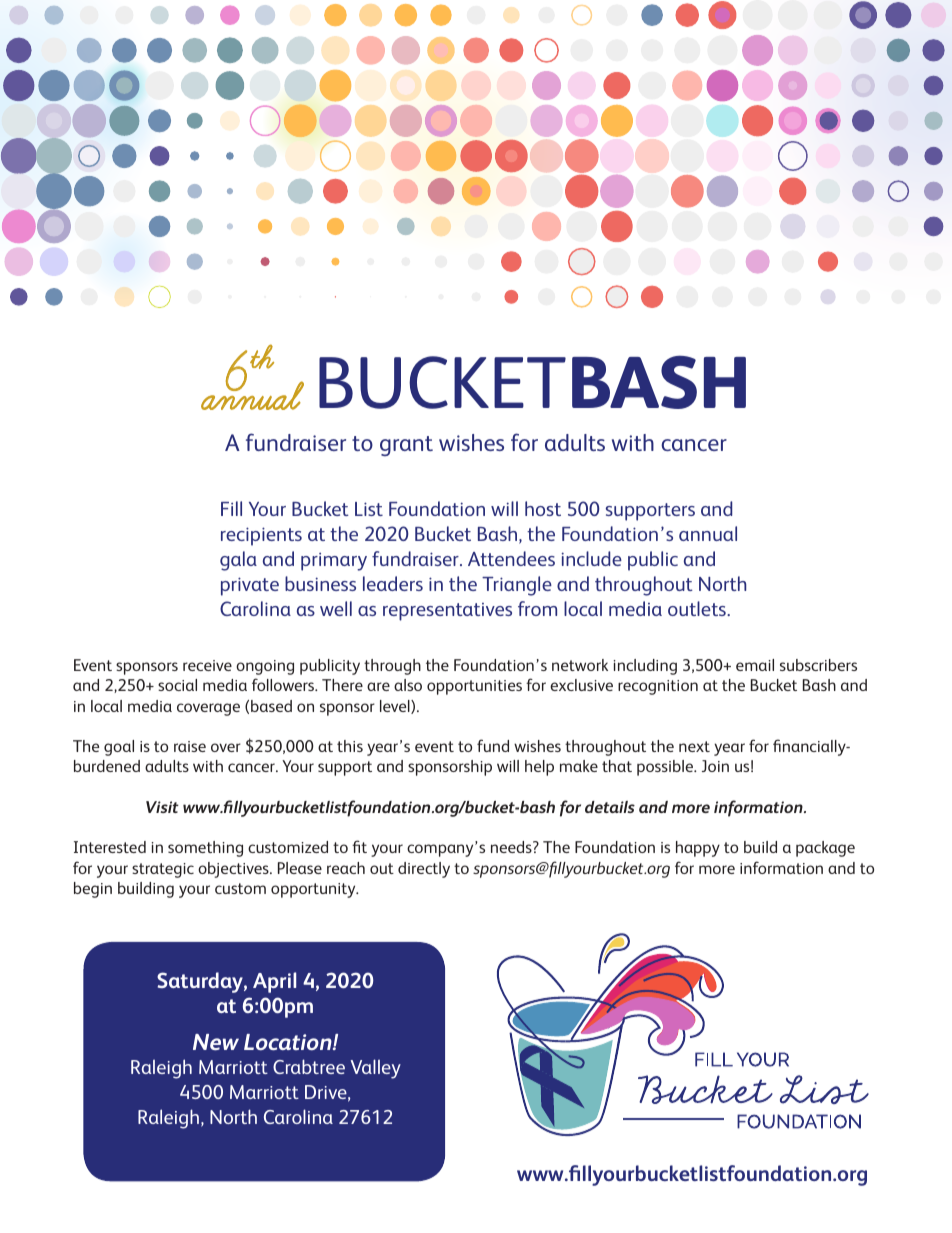 Image resolution: width=952 pixels, height=1233 pixels. Describe the element at coordinates (406, 446) in the image. I see `grant` at that location.
